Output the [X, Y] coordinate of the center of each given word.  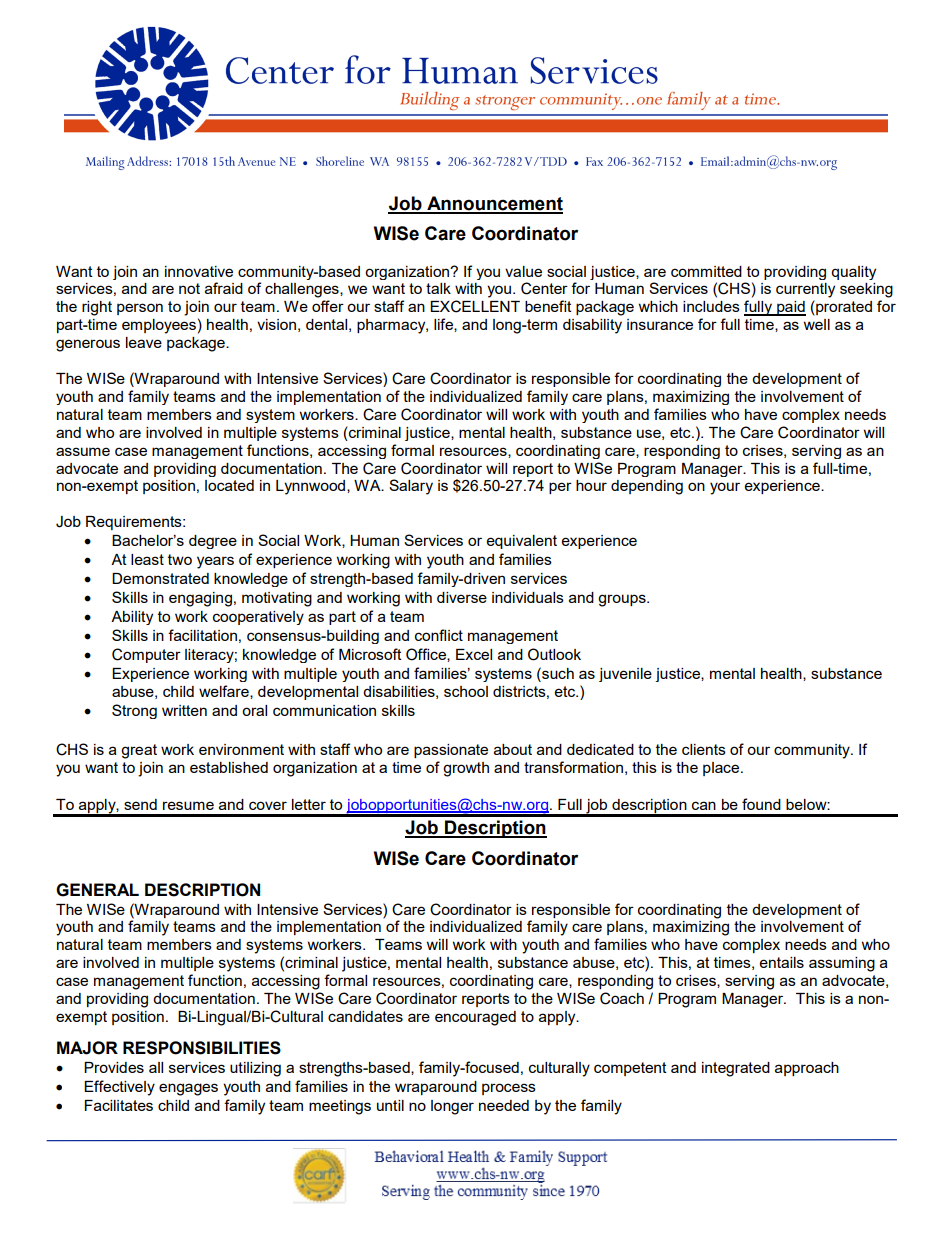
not [189, 288]
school [466, 691]
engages [188, 1089]
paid [790, 308]
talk [438, 288]
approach [807, 1069]
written [184, 710]
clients [704, 749]
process [509, 1089]
